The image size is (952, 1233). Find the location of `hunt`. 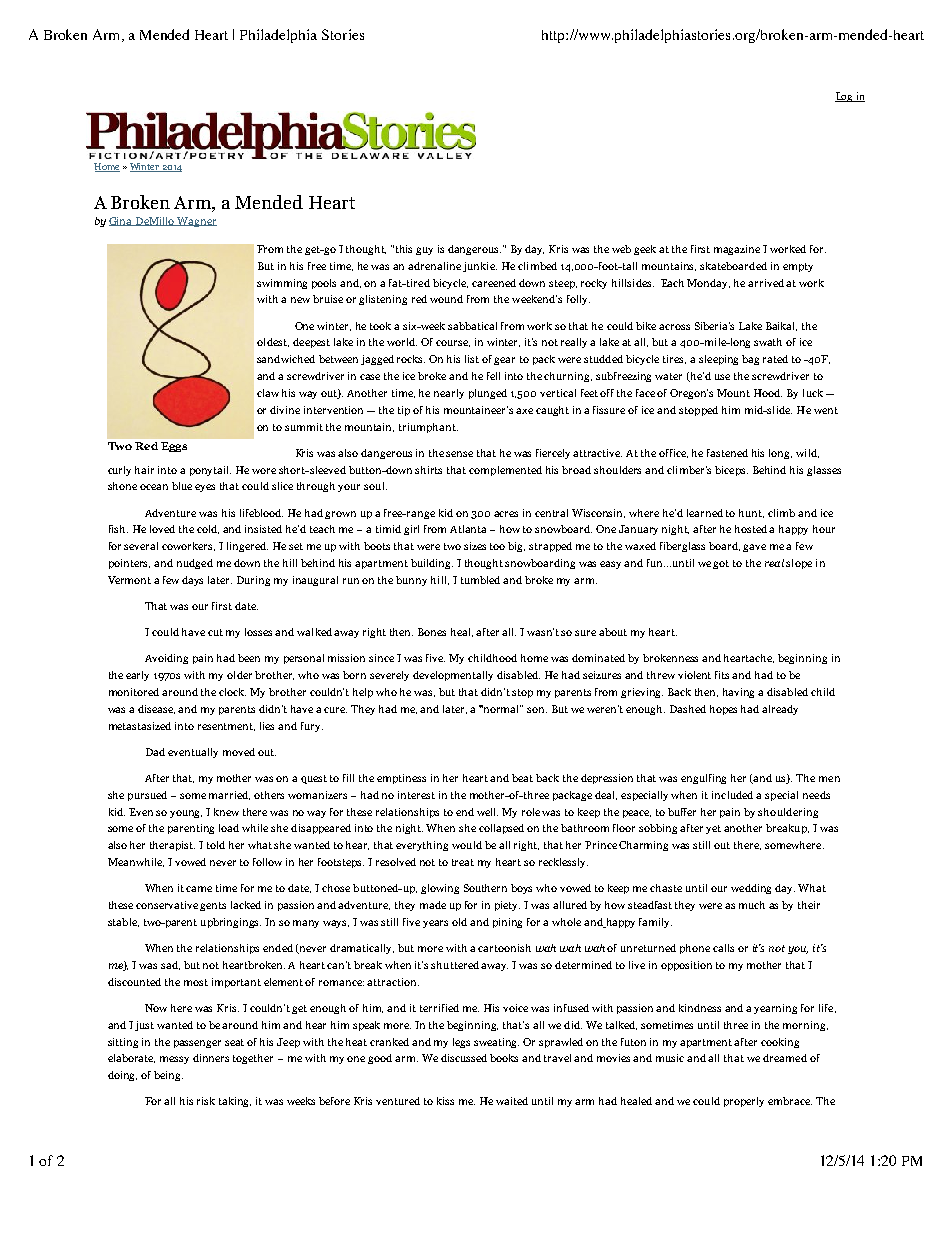

hunt is located at coordinates (751, 513).
